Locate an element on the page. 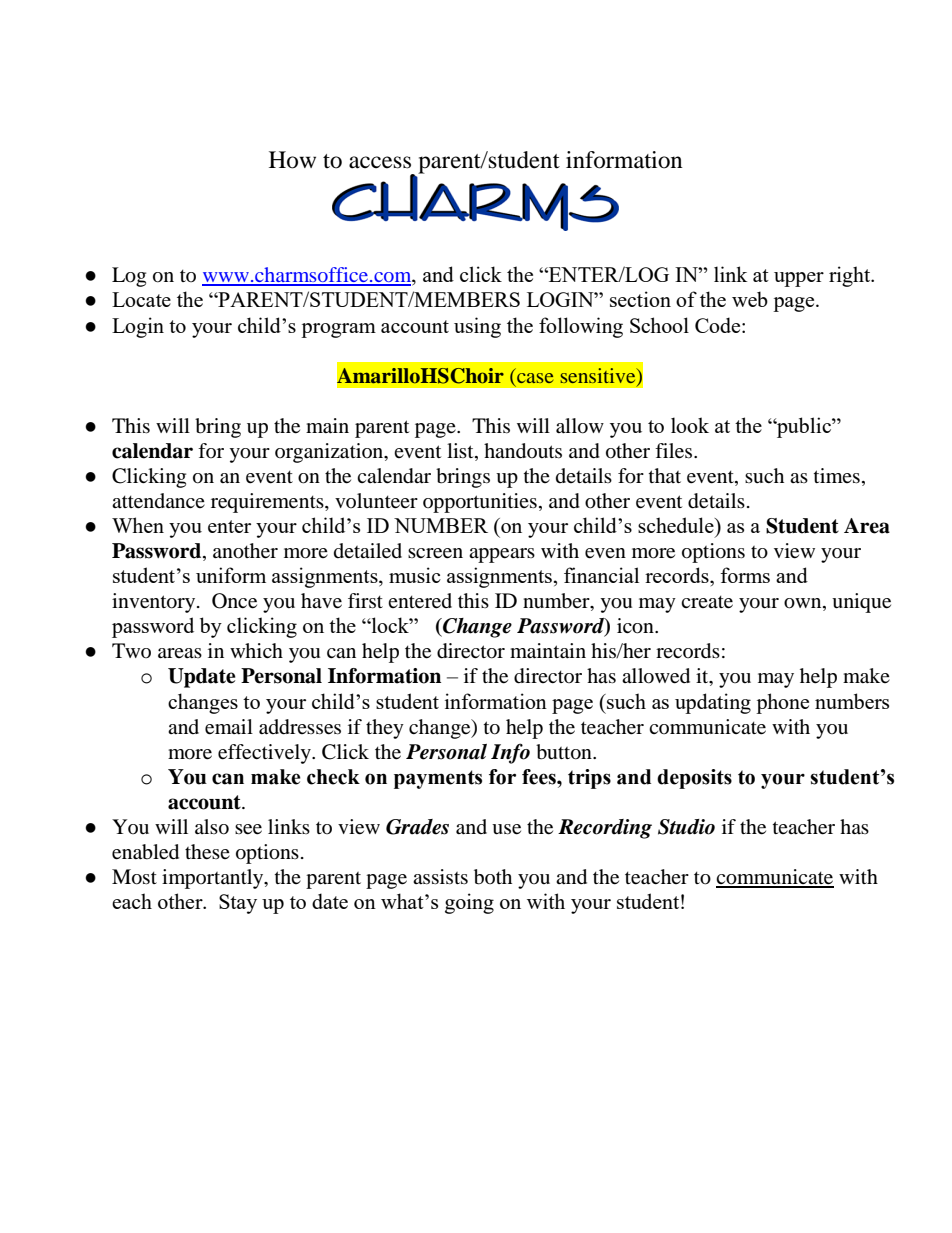  access is located at coordinates (380, 162).
